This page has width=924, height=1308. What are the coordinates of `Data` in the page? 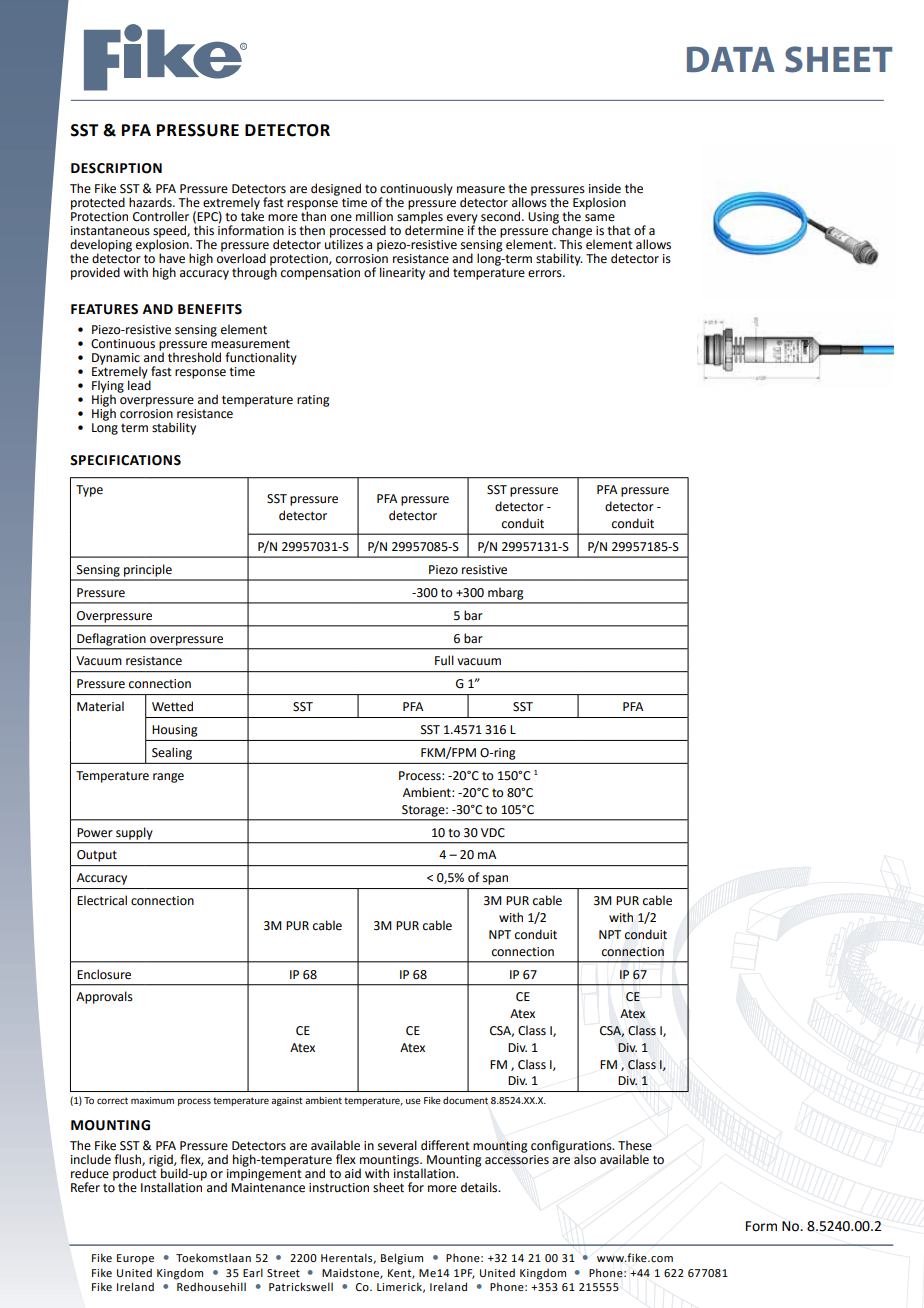 It's located at (731, 59).
